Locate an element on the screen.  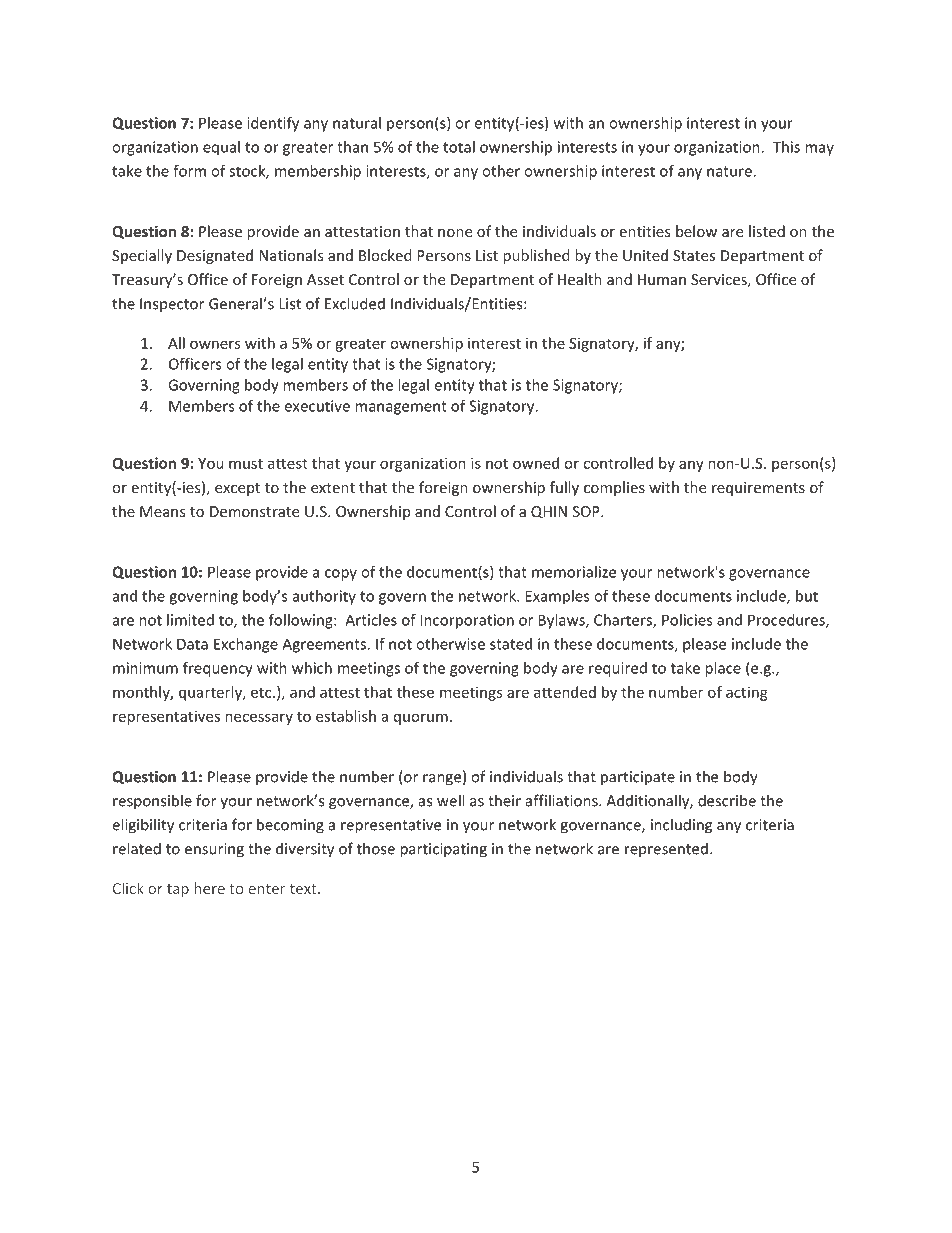
frequency is located at coordinates (218, 669).
